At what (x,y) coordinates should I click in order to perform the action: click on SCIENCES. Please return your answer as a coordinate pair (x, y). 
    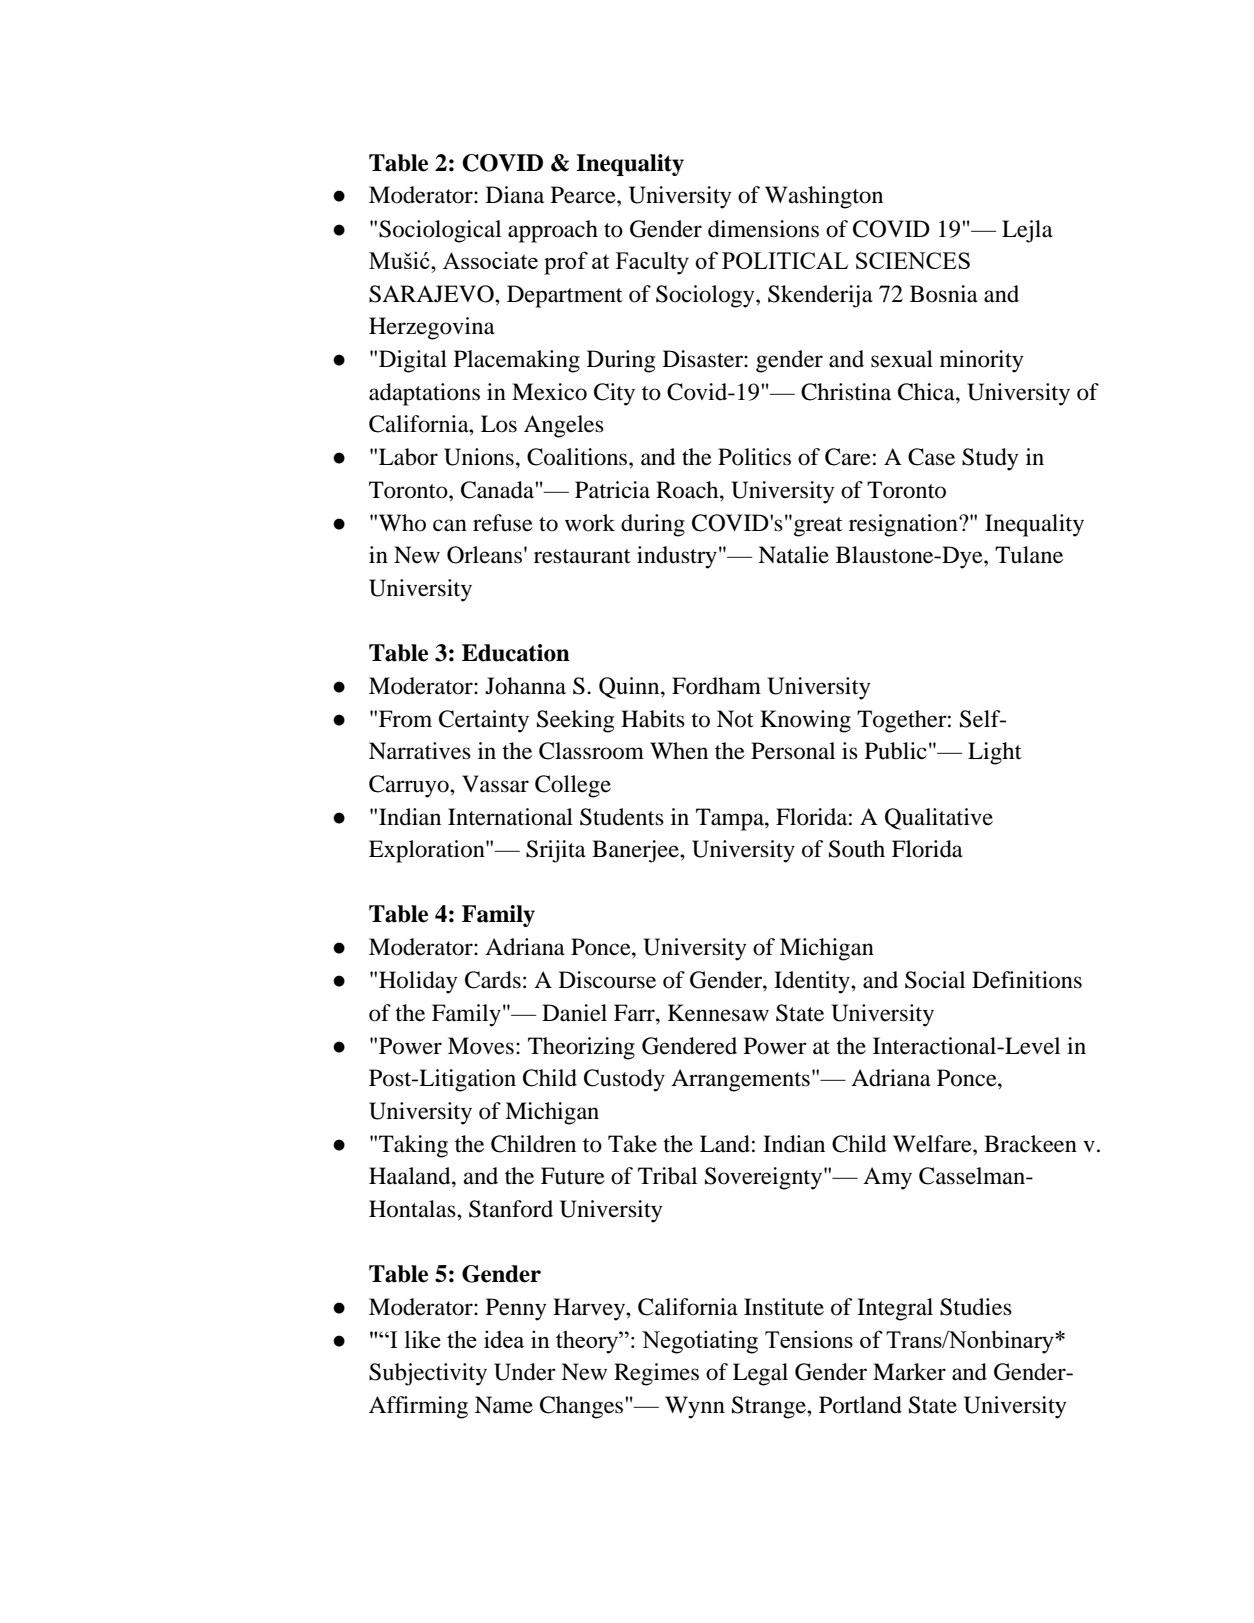
    Looking at the image, I should click on (913, 260).
